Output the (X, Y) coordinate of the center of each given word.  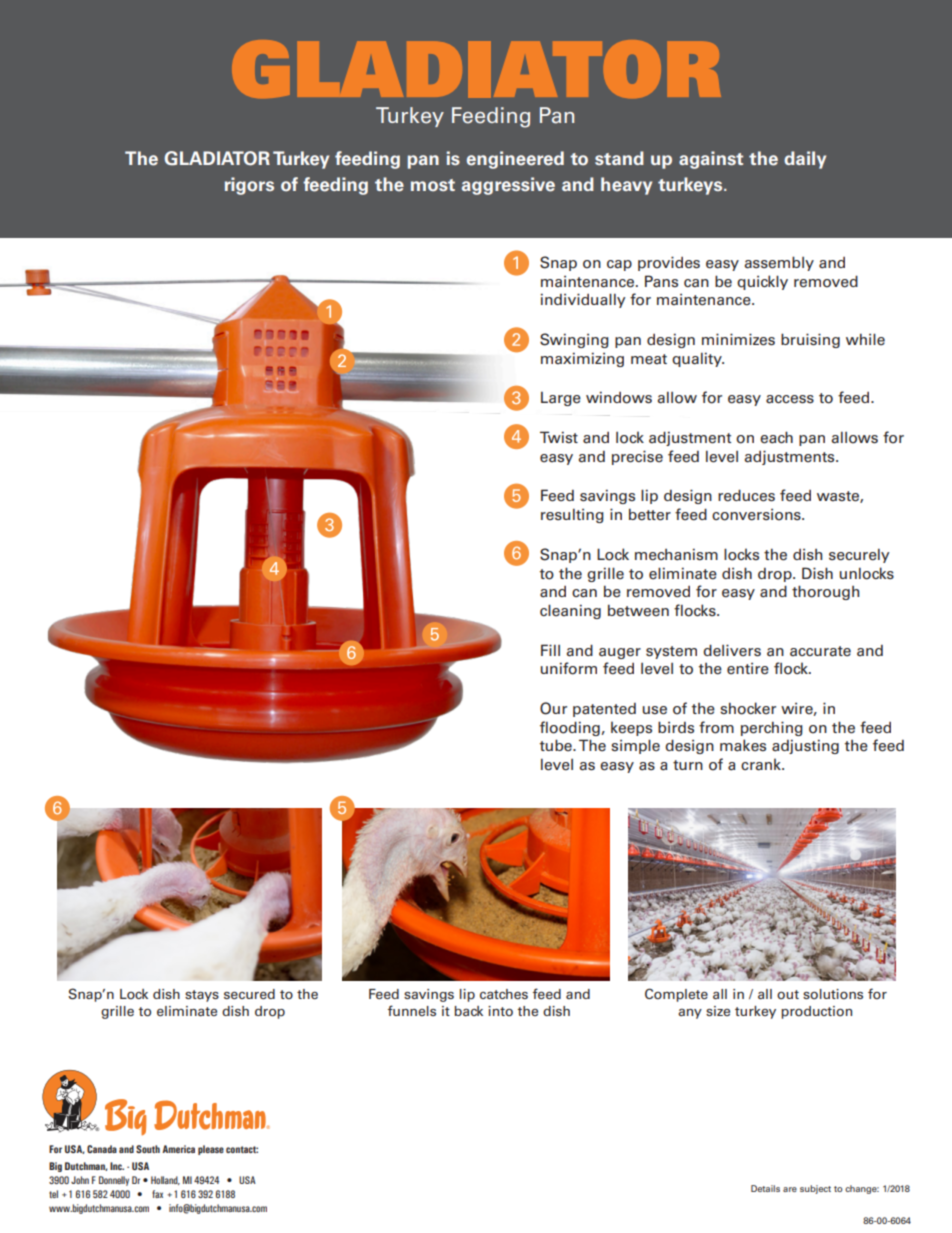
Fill (550, 650)
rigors (249, 186)
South (148, 1149)
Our (553, 708)
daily (805, 160)
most (433, 185)
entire (748, 669)
